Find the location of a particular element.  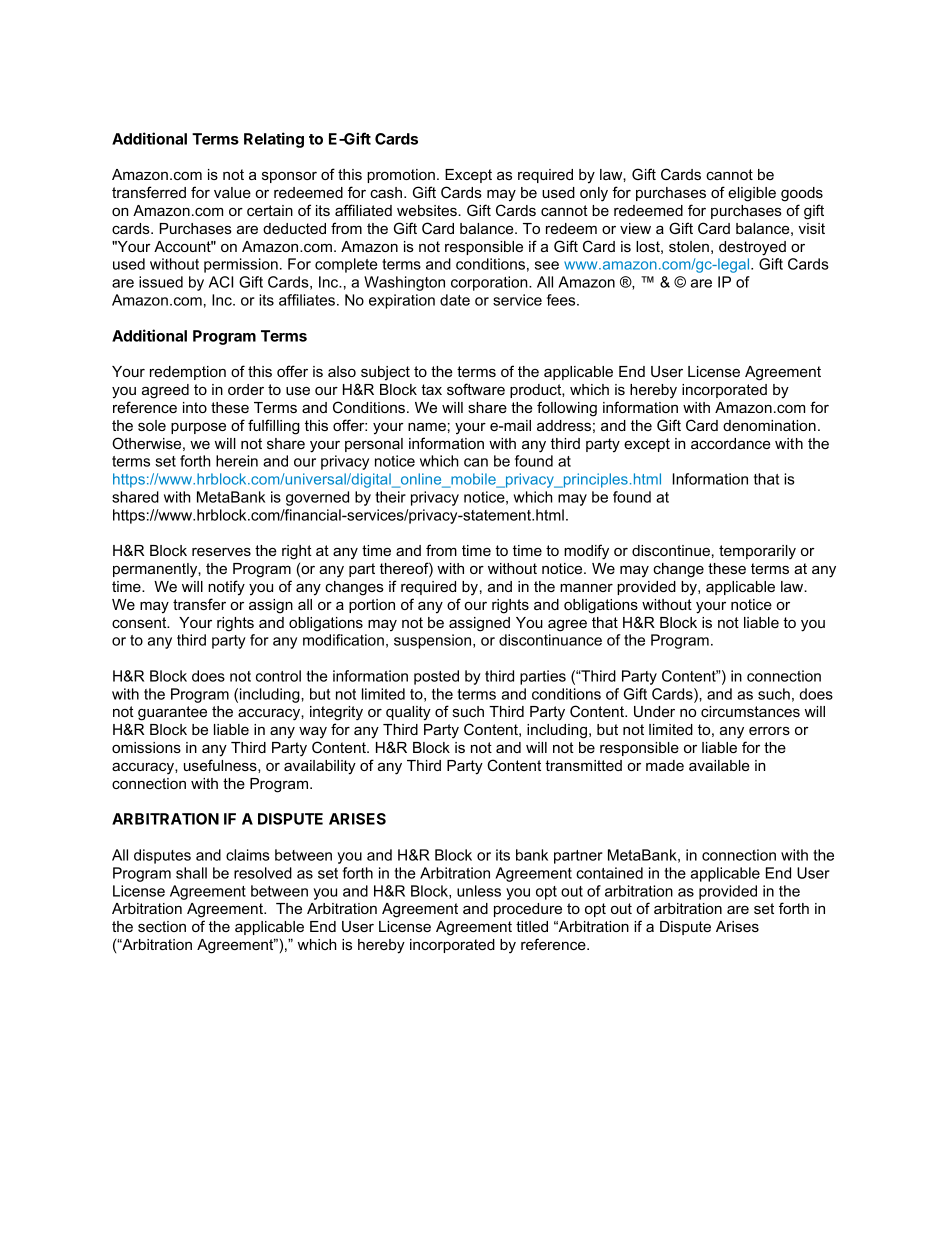

posted is located at coordinates (436, 677).
